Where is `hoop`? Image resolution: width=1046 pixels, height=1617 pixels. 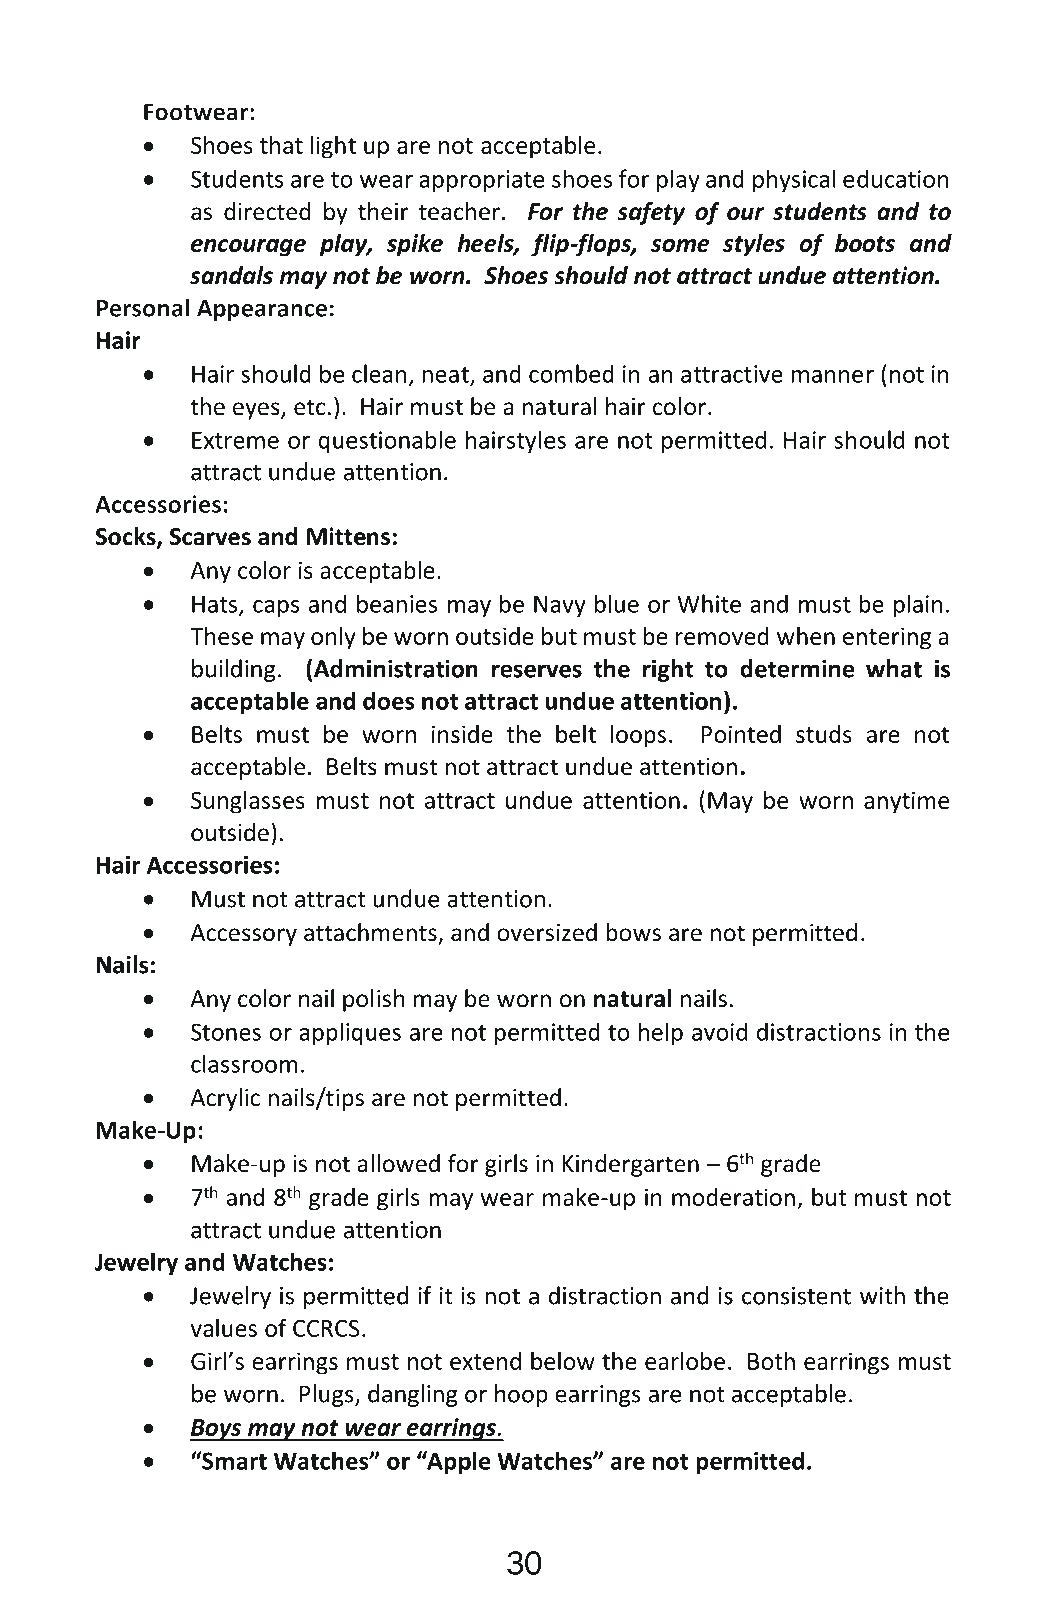 hoop is located at coordinates (521, 1395).
